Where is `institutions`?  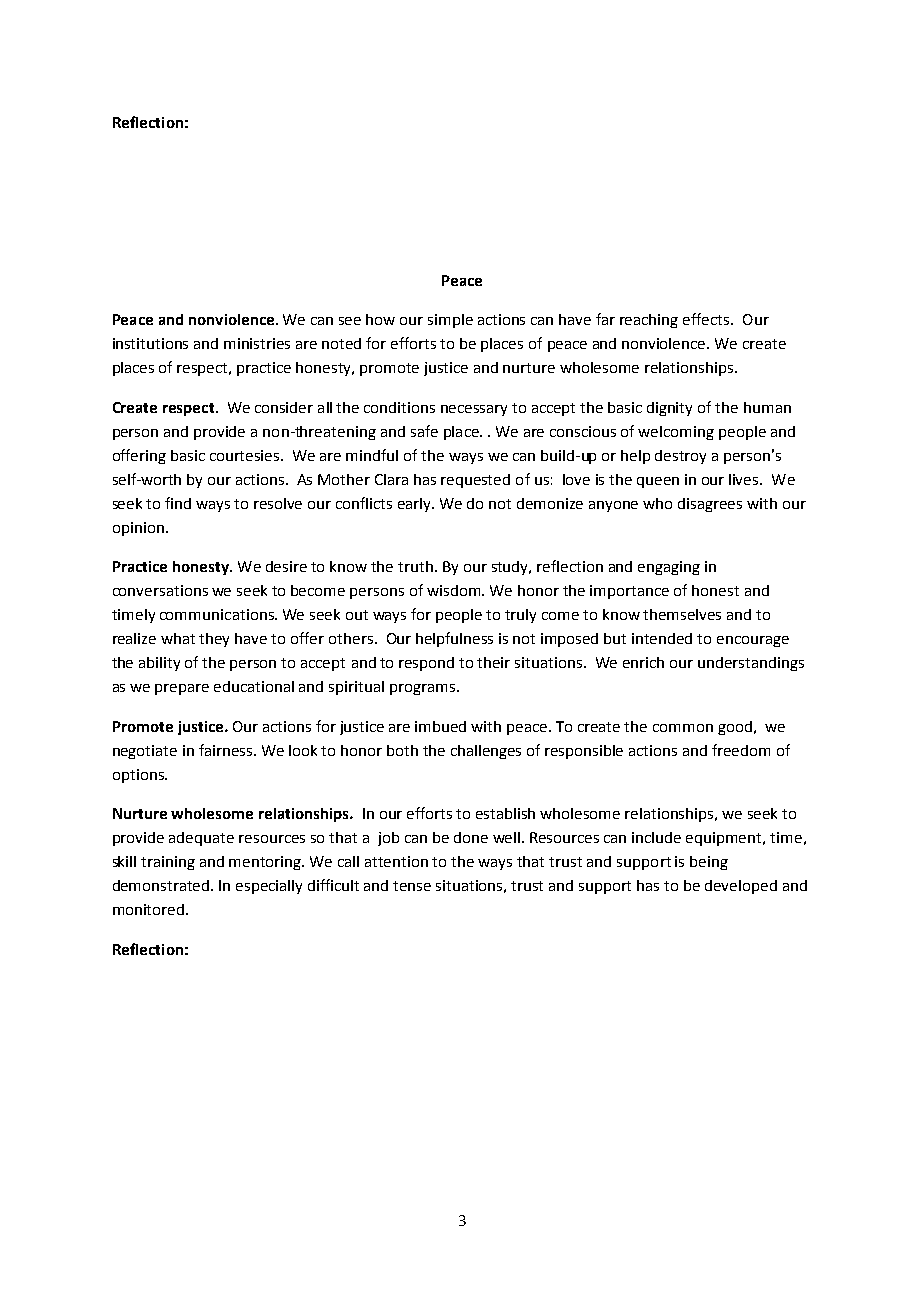 institutions is located at coordinates (150, 343).
